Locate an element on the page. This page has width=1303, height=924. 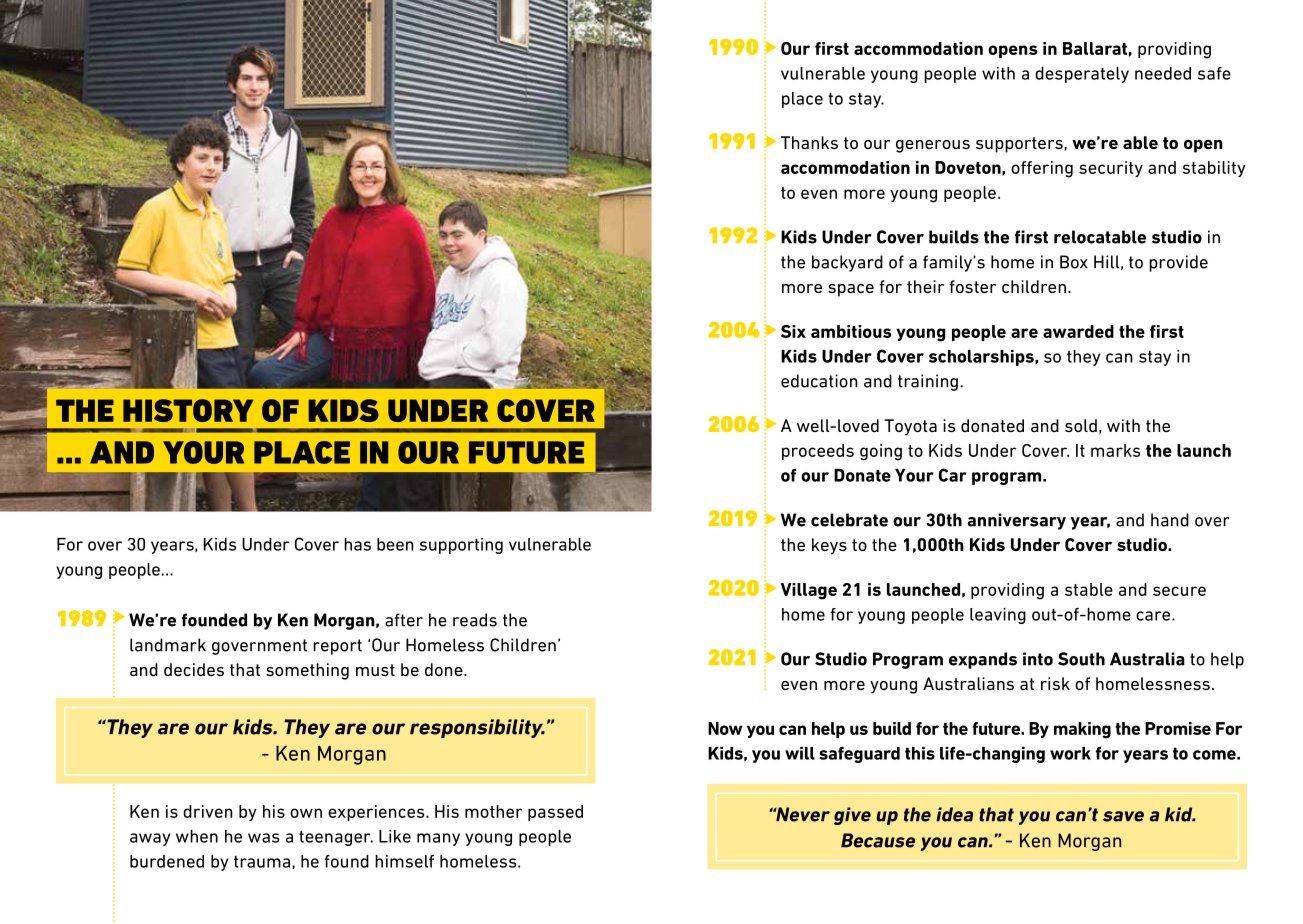
desperately is located at coordinates (1082, 75).
